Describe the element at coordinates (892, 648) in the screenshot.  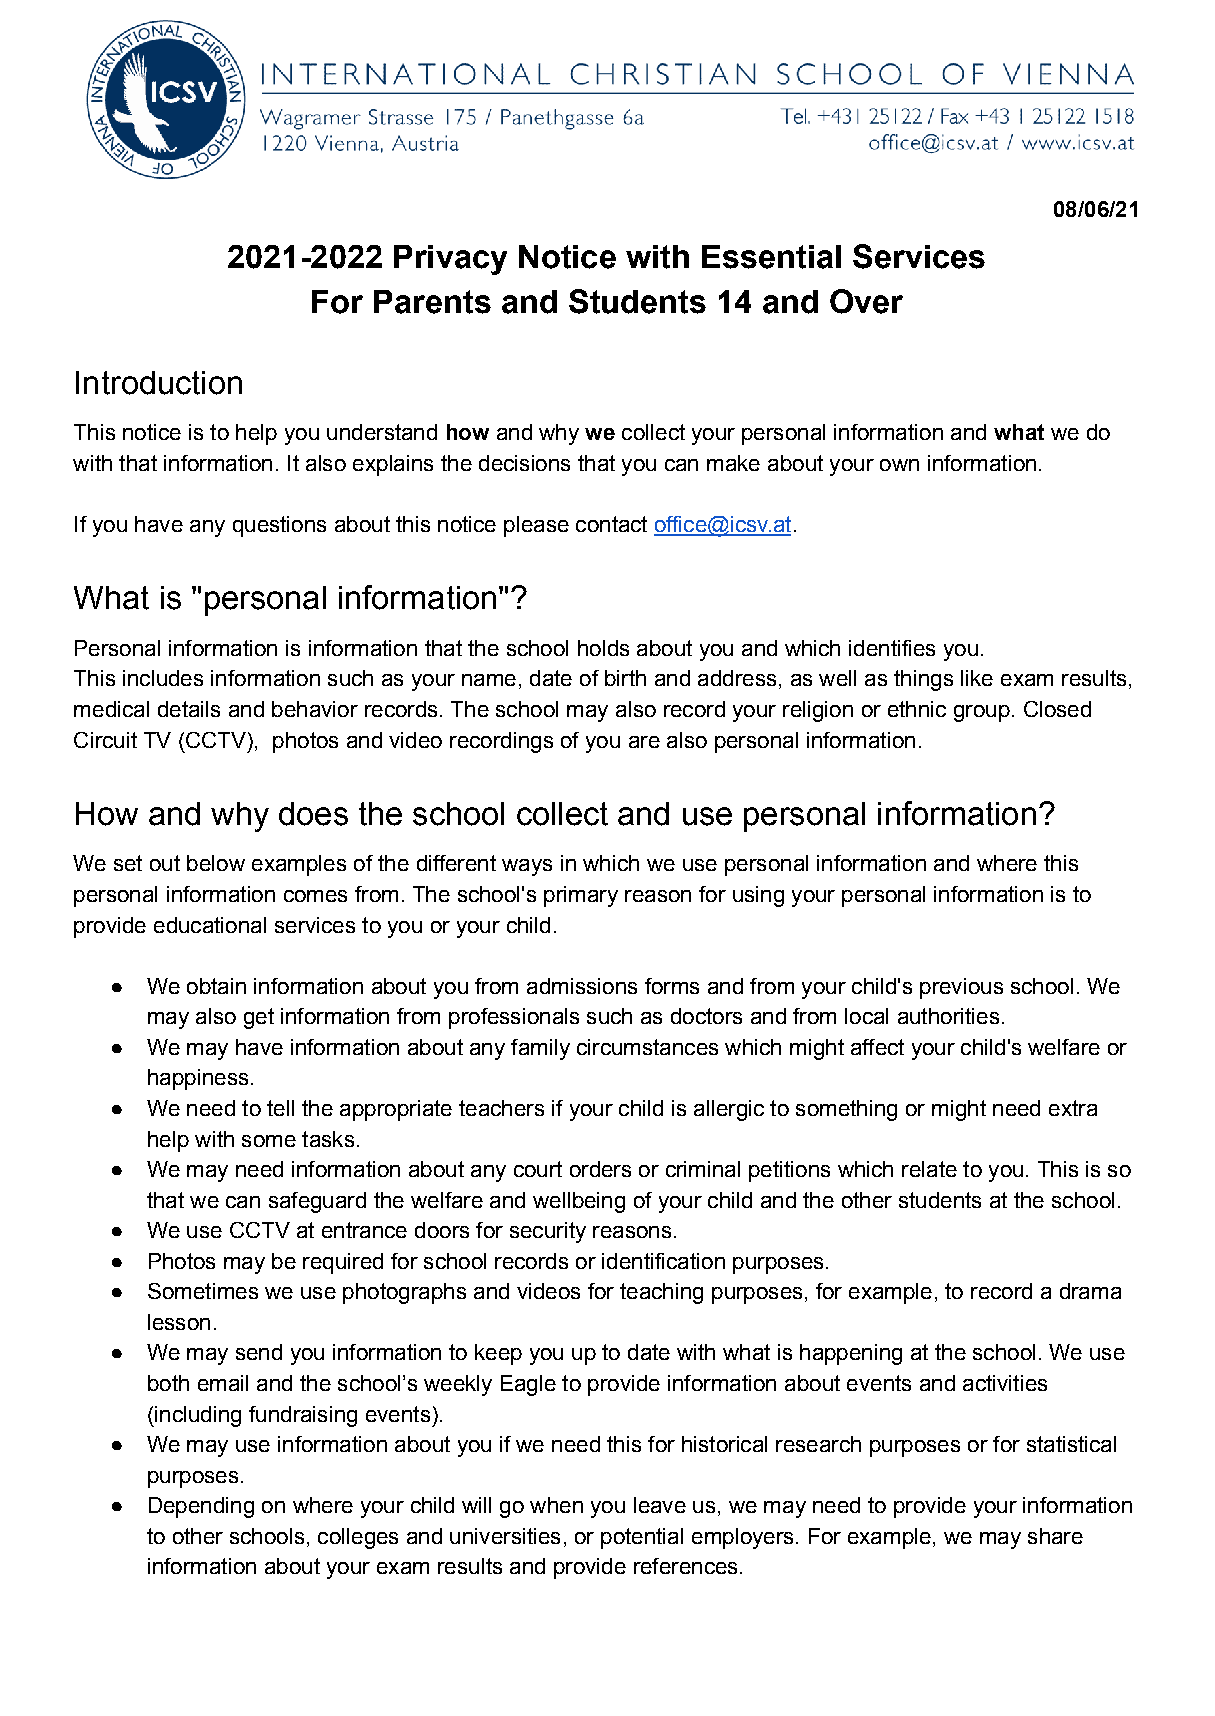
I see `identifies` at that location.
